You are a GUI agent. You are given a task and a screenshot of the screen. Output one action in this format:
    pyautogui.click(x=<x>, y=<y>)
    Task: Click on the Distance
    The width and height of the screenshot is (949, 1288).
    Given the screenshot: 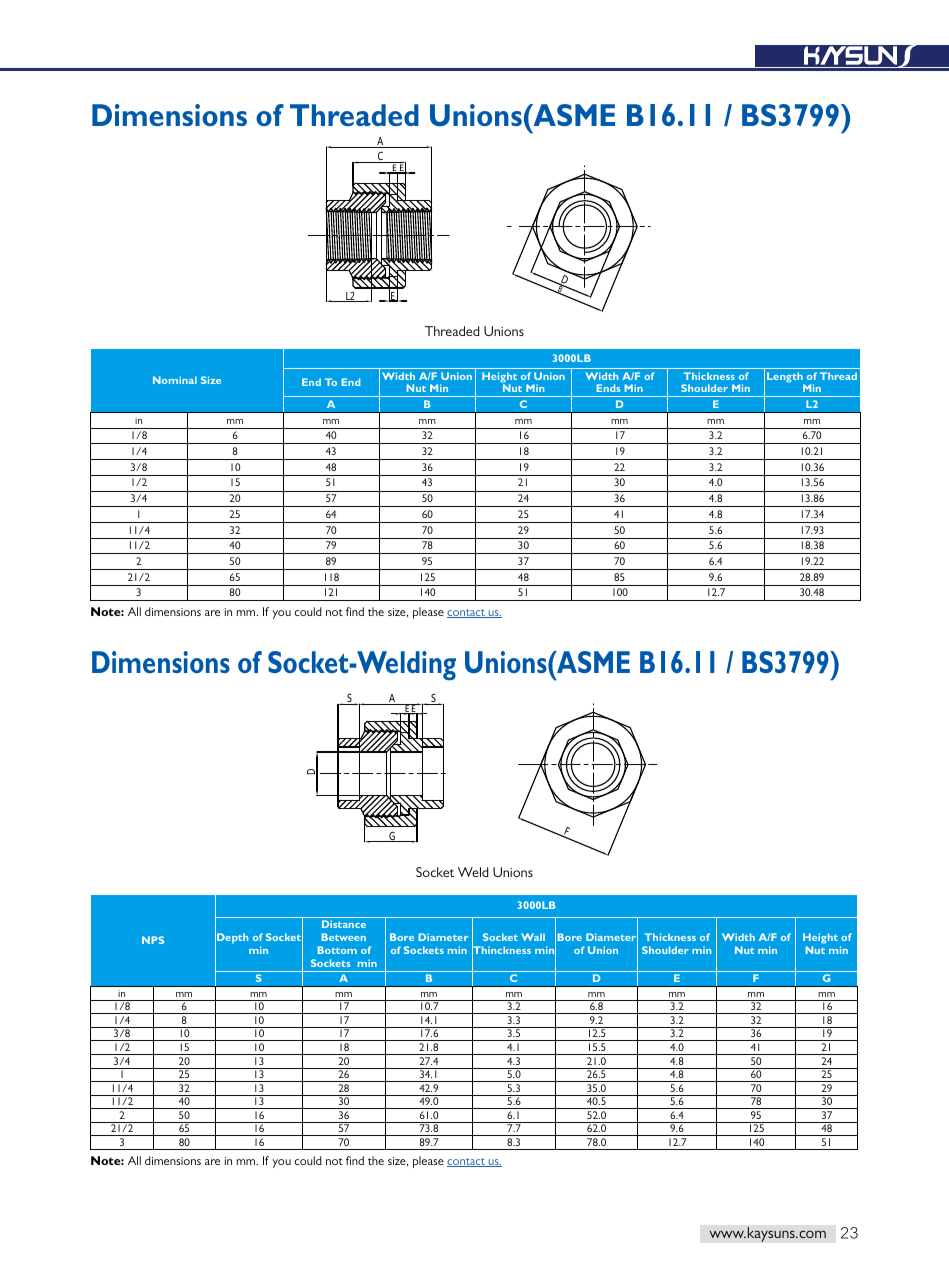 What is the action you would take?
    pyautogui.click(x=344, y=924)
